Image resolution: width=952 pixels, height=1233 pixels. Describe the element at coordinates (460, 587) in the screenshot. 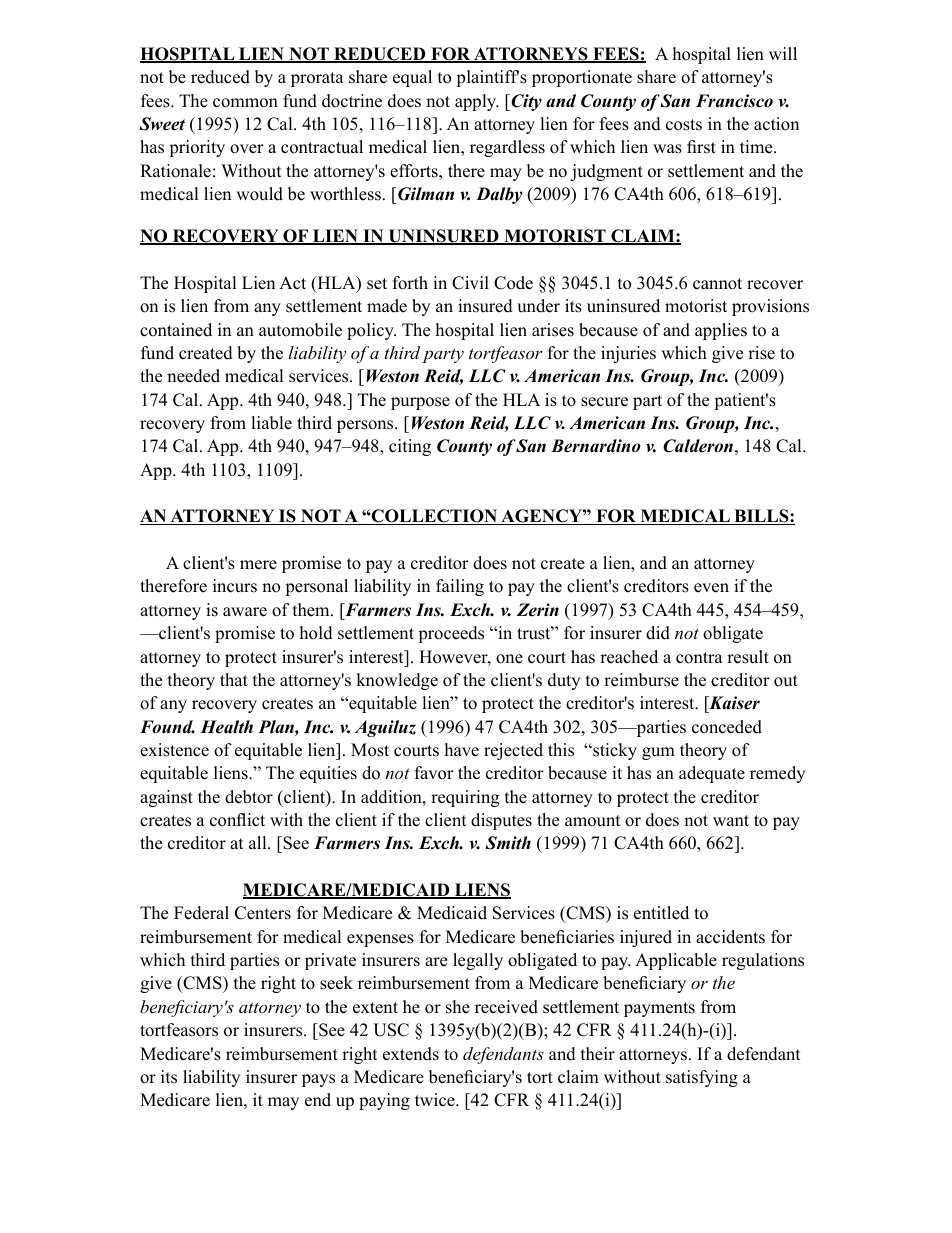

I see `failing` at that location.
